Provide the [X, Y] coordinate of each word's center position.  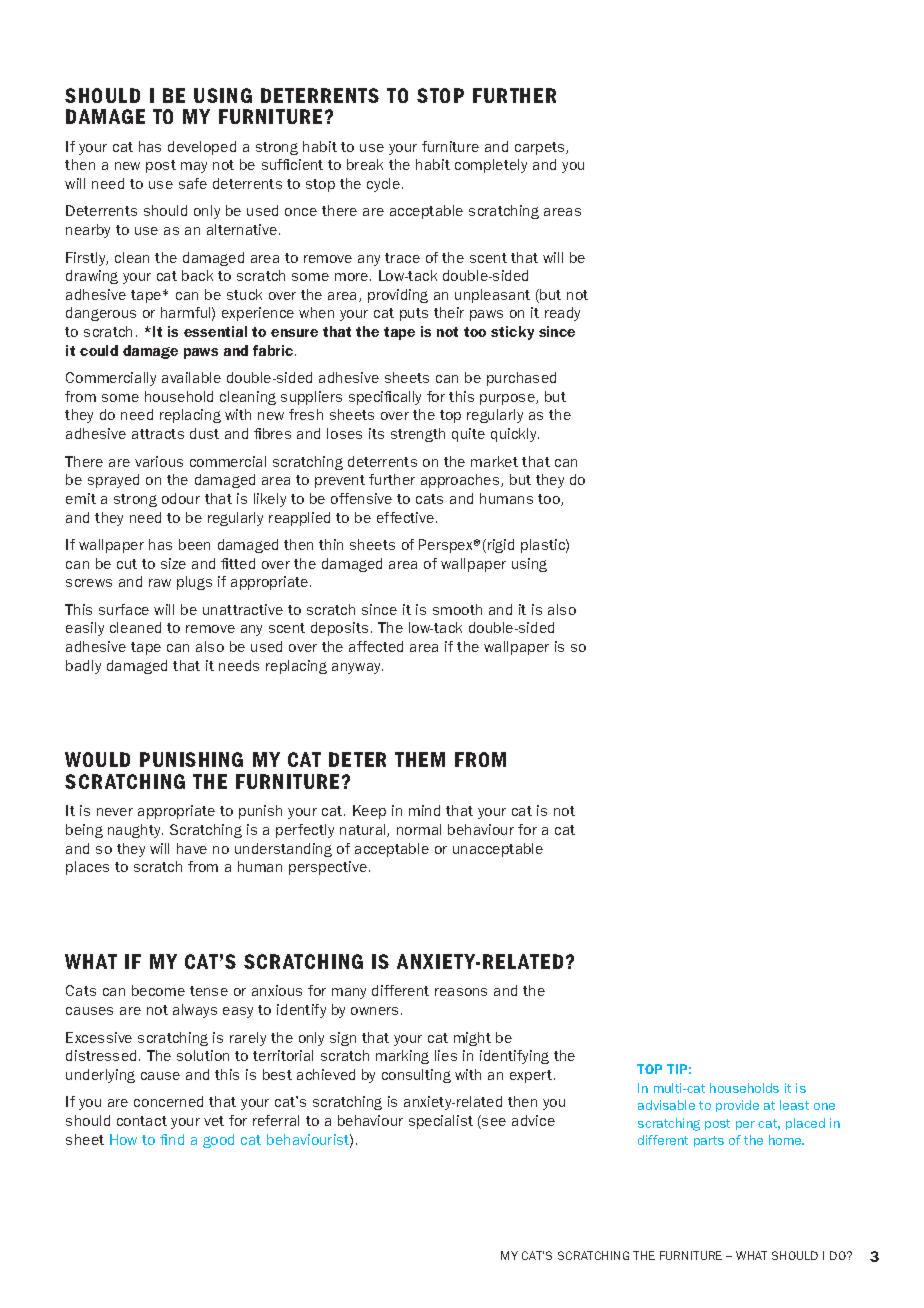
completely [491, 166]
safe [193, 183]
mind [424, 810]
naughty [135, 831]
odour [181, 498]
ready [562, 314]
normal [419, 829]
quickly [515, 435]
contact [142, 1121]
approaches [461, 481]
